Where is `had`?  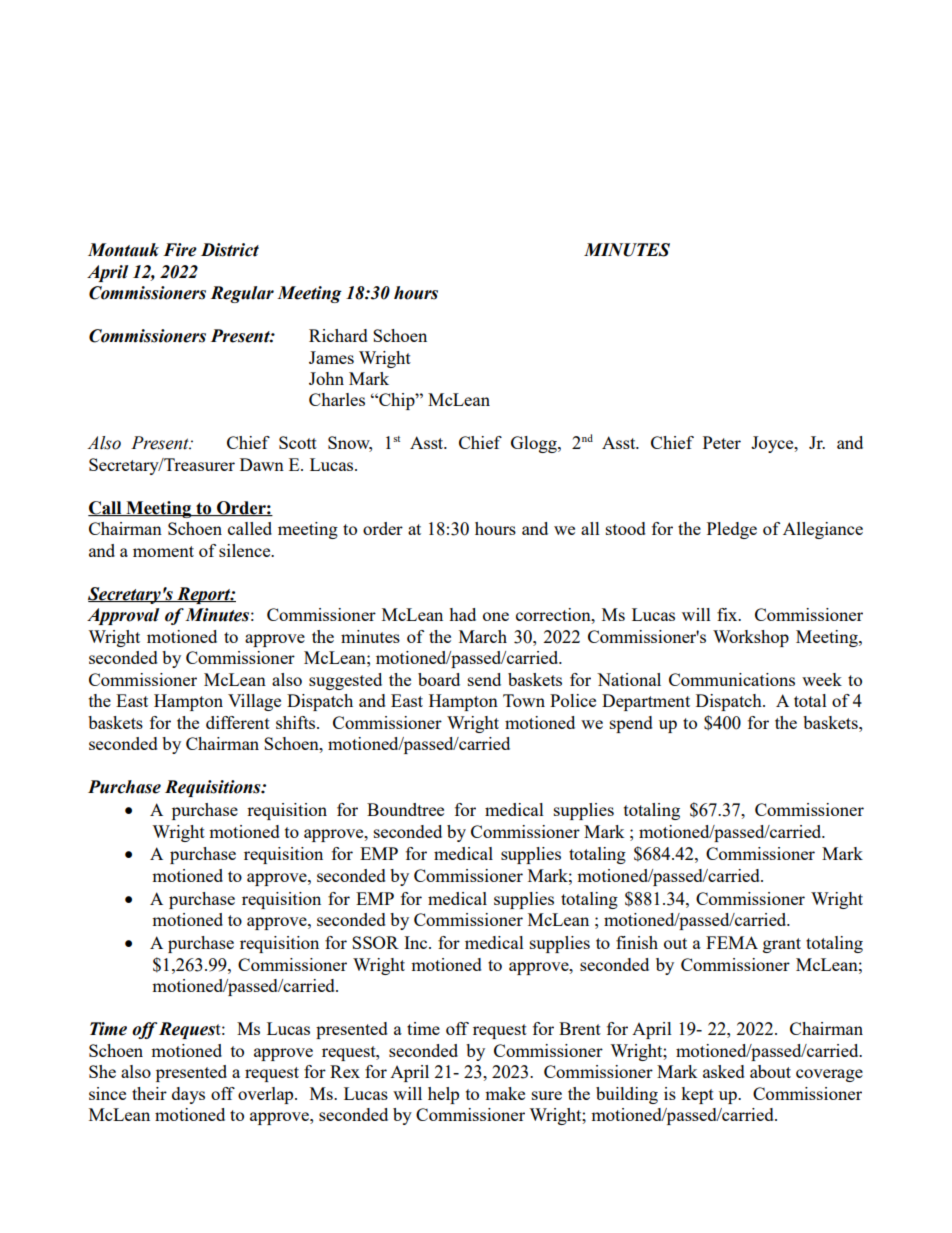 had is located at coordinates (462, 614).
